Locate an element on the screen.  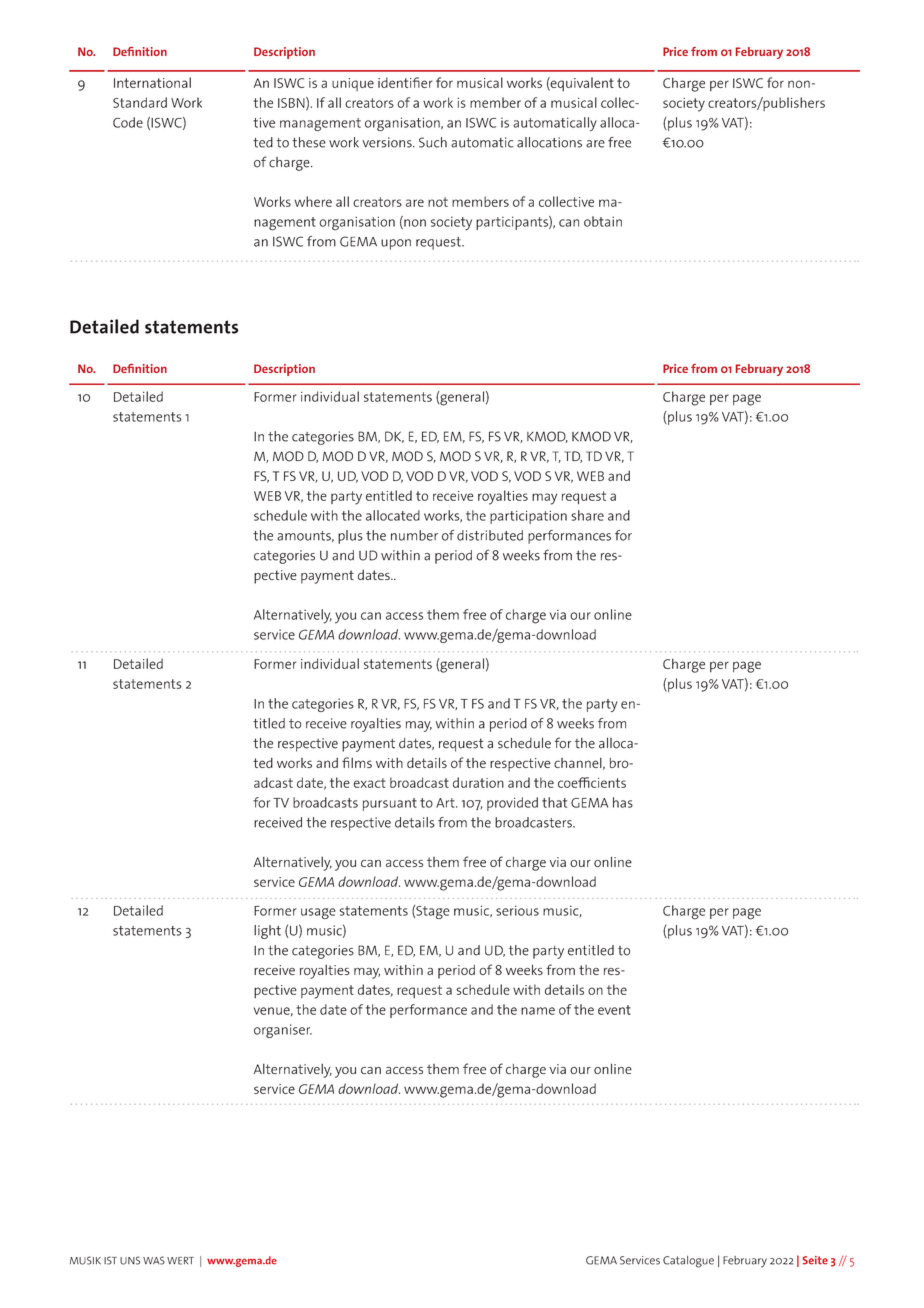
obtain is located at coordinates (603, 221).
